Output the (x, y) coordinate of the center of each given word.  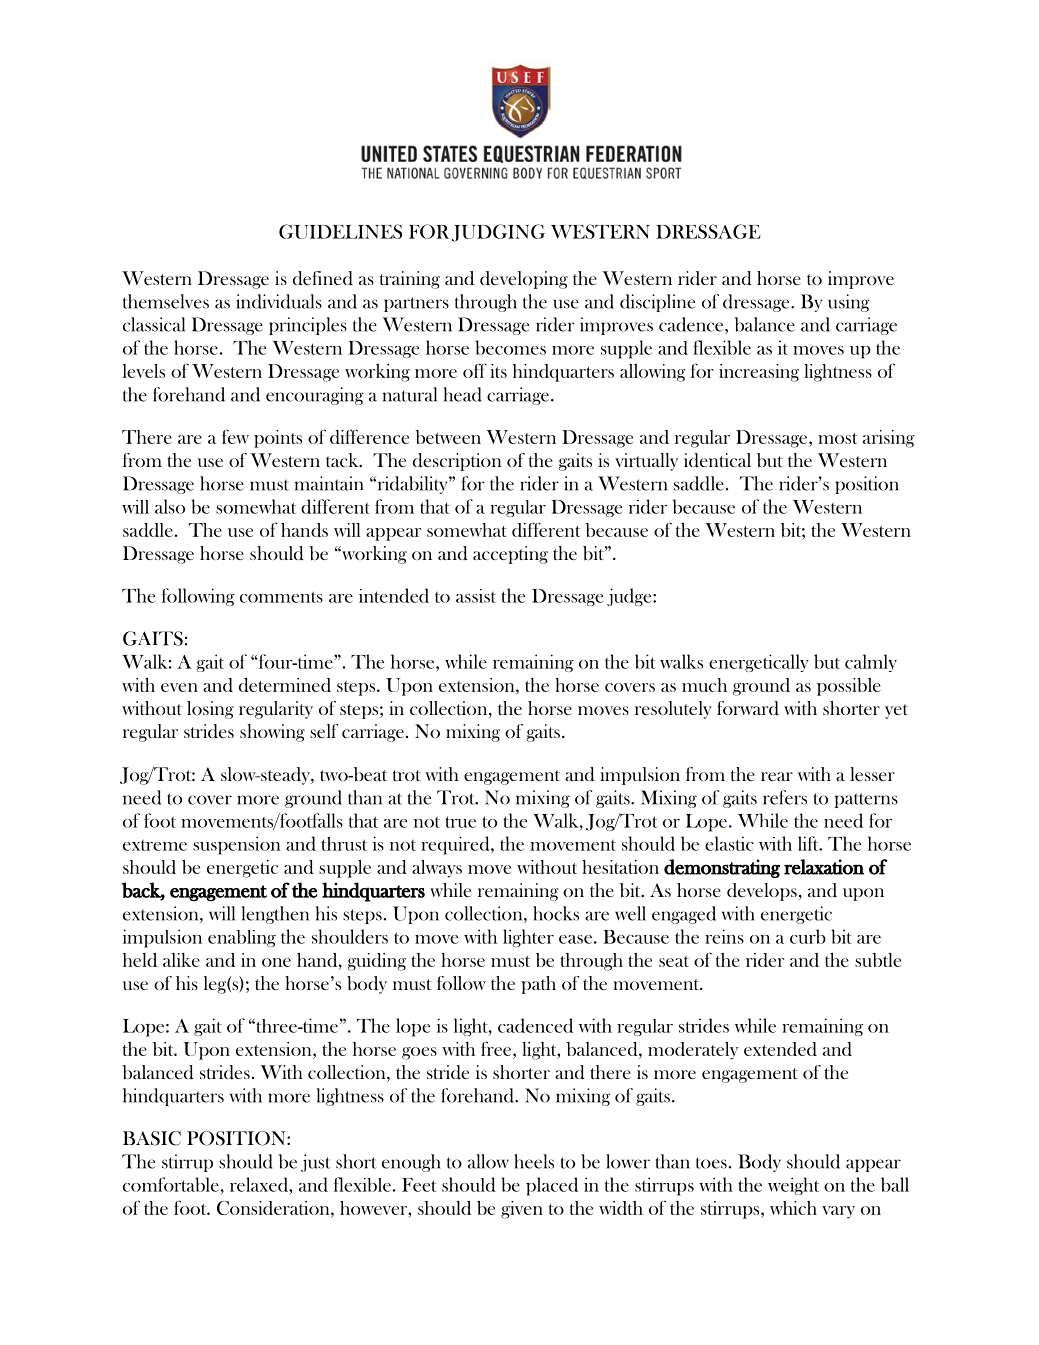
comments (281, 597)
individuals (279, 301)
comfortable (171, 1184)
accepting (510, 555)
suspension (236, 845)
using (849, 303)
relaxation (824, 867)
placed (552, 1186)
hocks (556, 913)
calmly (871, 663)
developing (524, 280)
